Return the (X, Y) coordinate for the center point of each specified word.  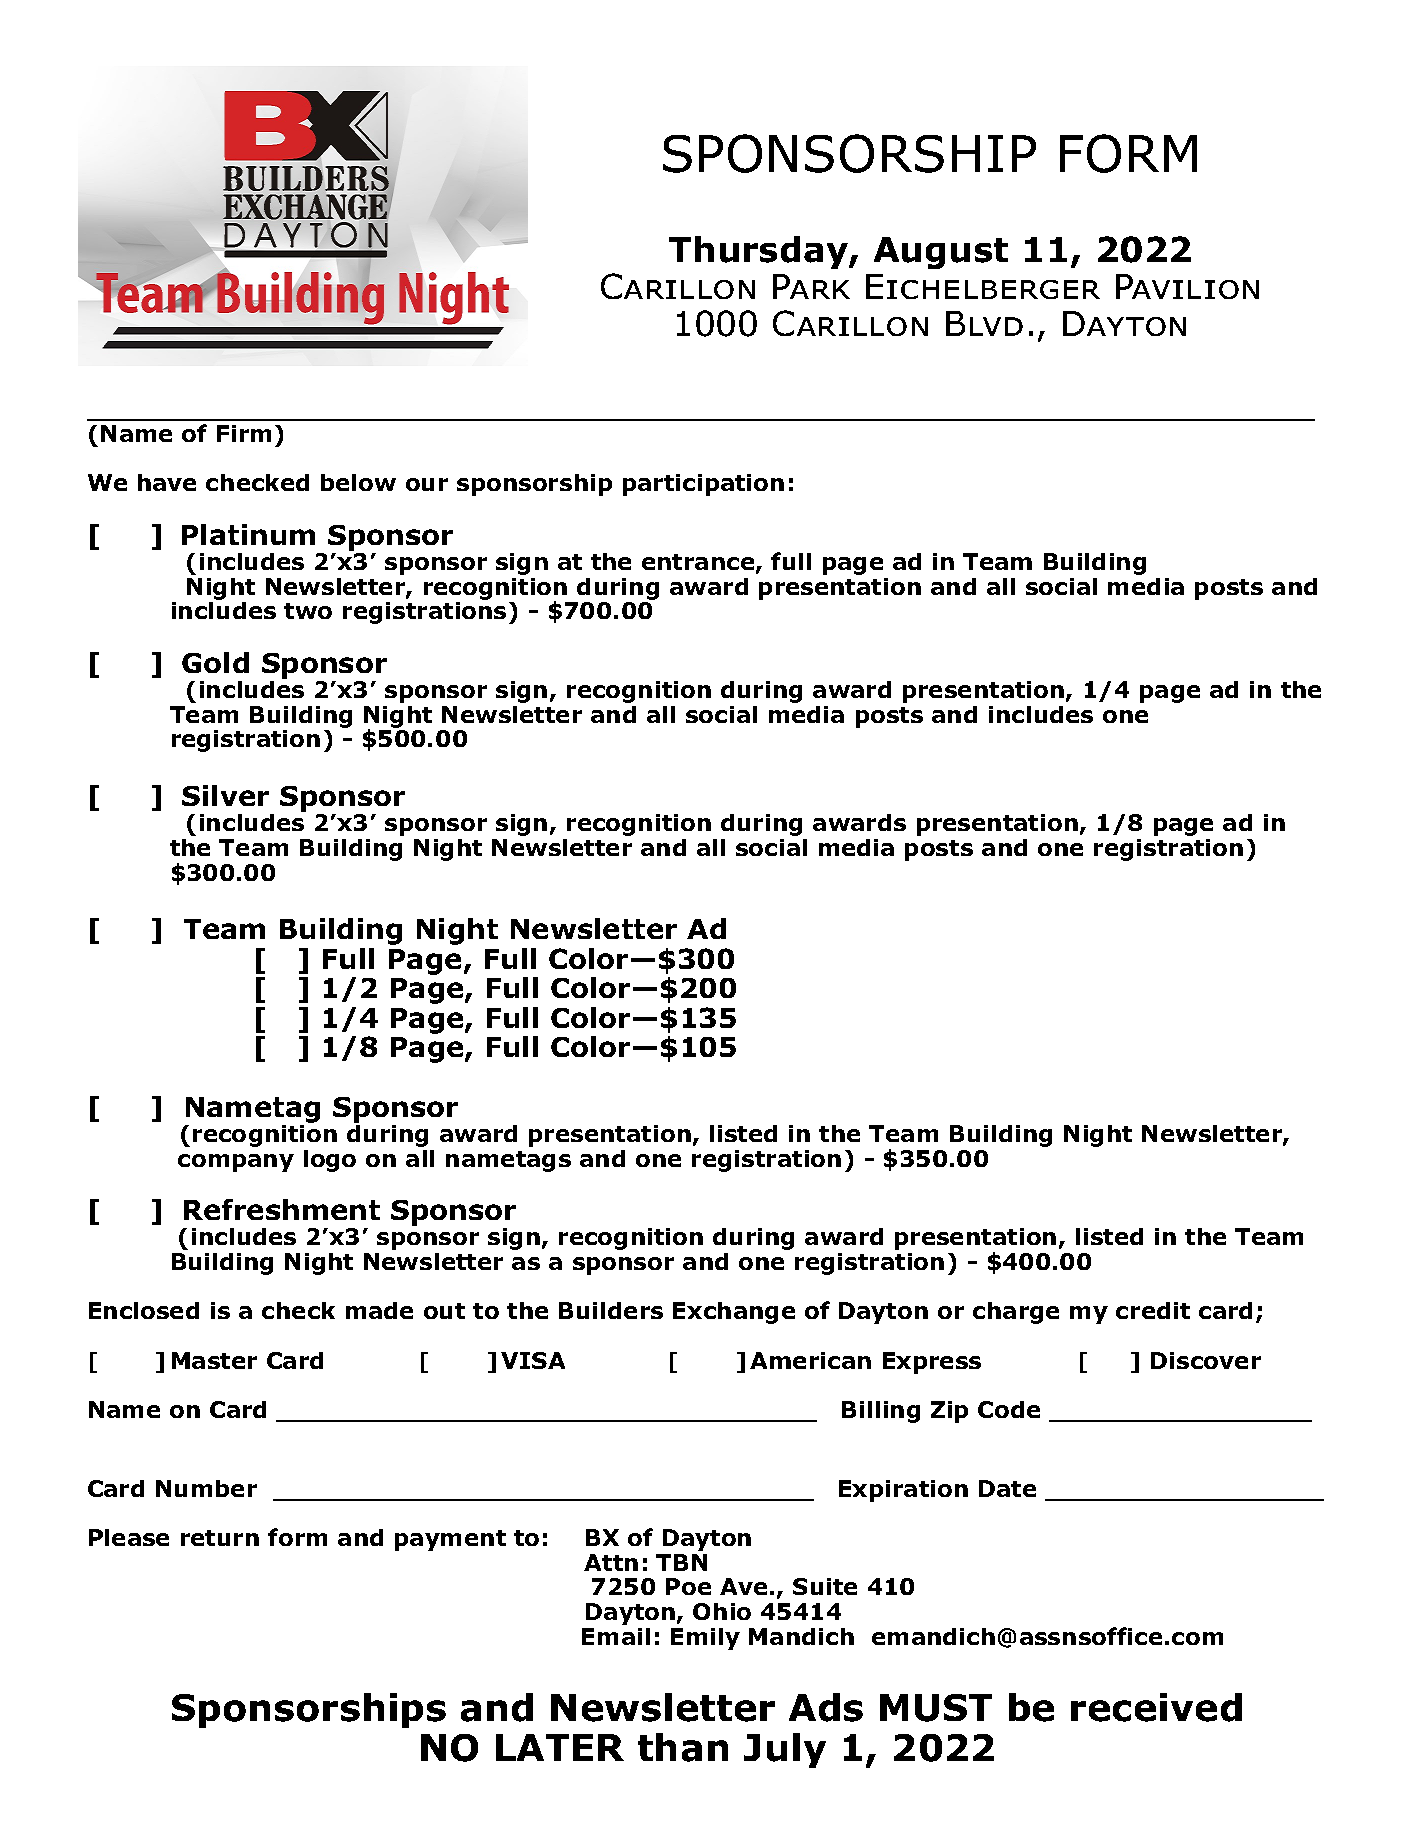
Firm (244, 433)
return (220, 1538)
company (236, 1163)
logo (330, 1161)
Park (811, 286)
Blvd (984, 323)
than (683, 1747)
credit (1153, 1310)
